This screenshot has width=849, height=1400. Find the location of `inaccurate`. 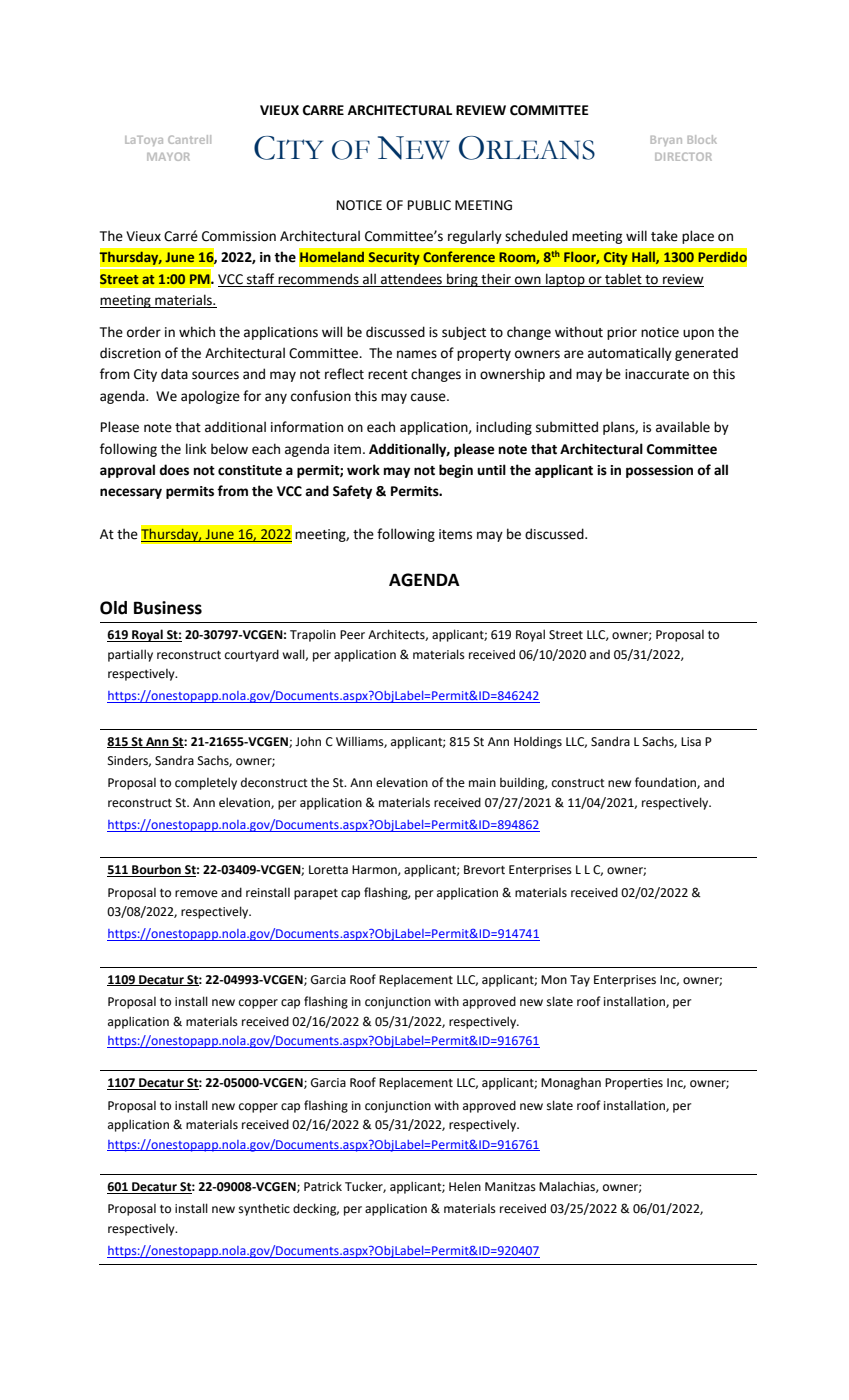

inaccurate is located at coordinates (657, 374).
